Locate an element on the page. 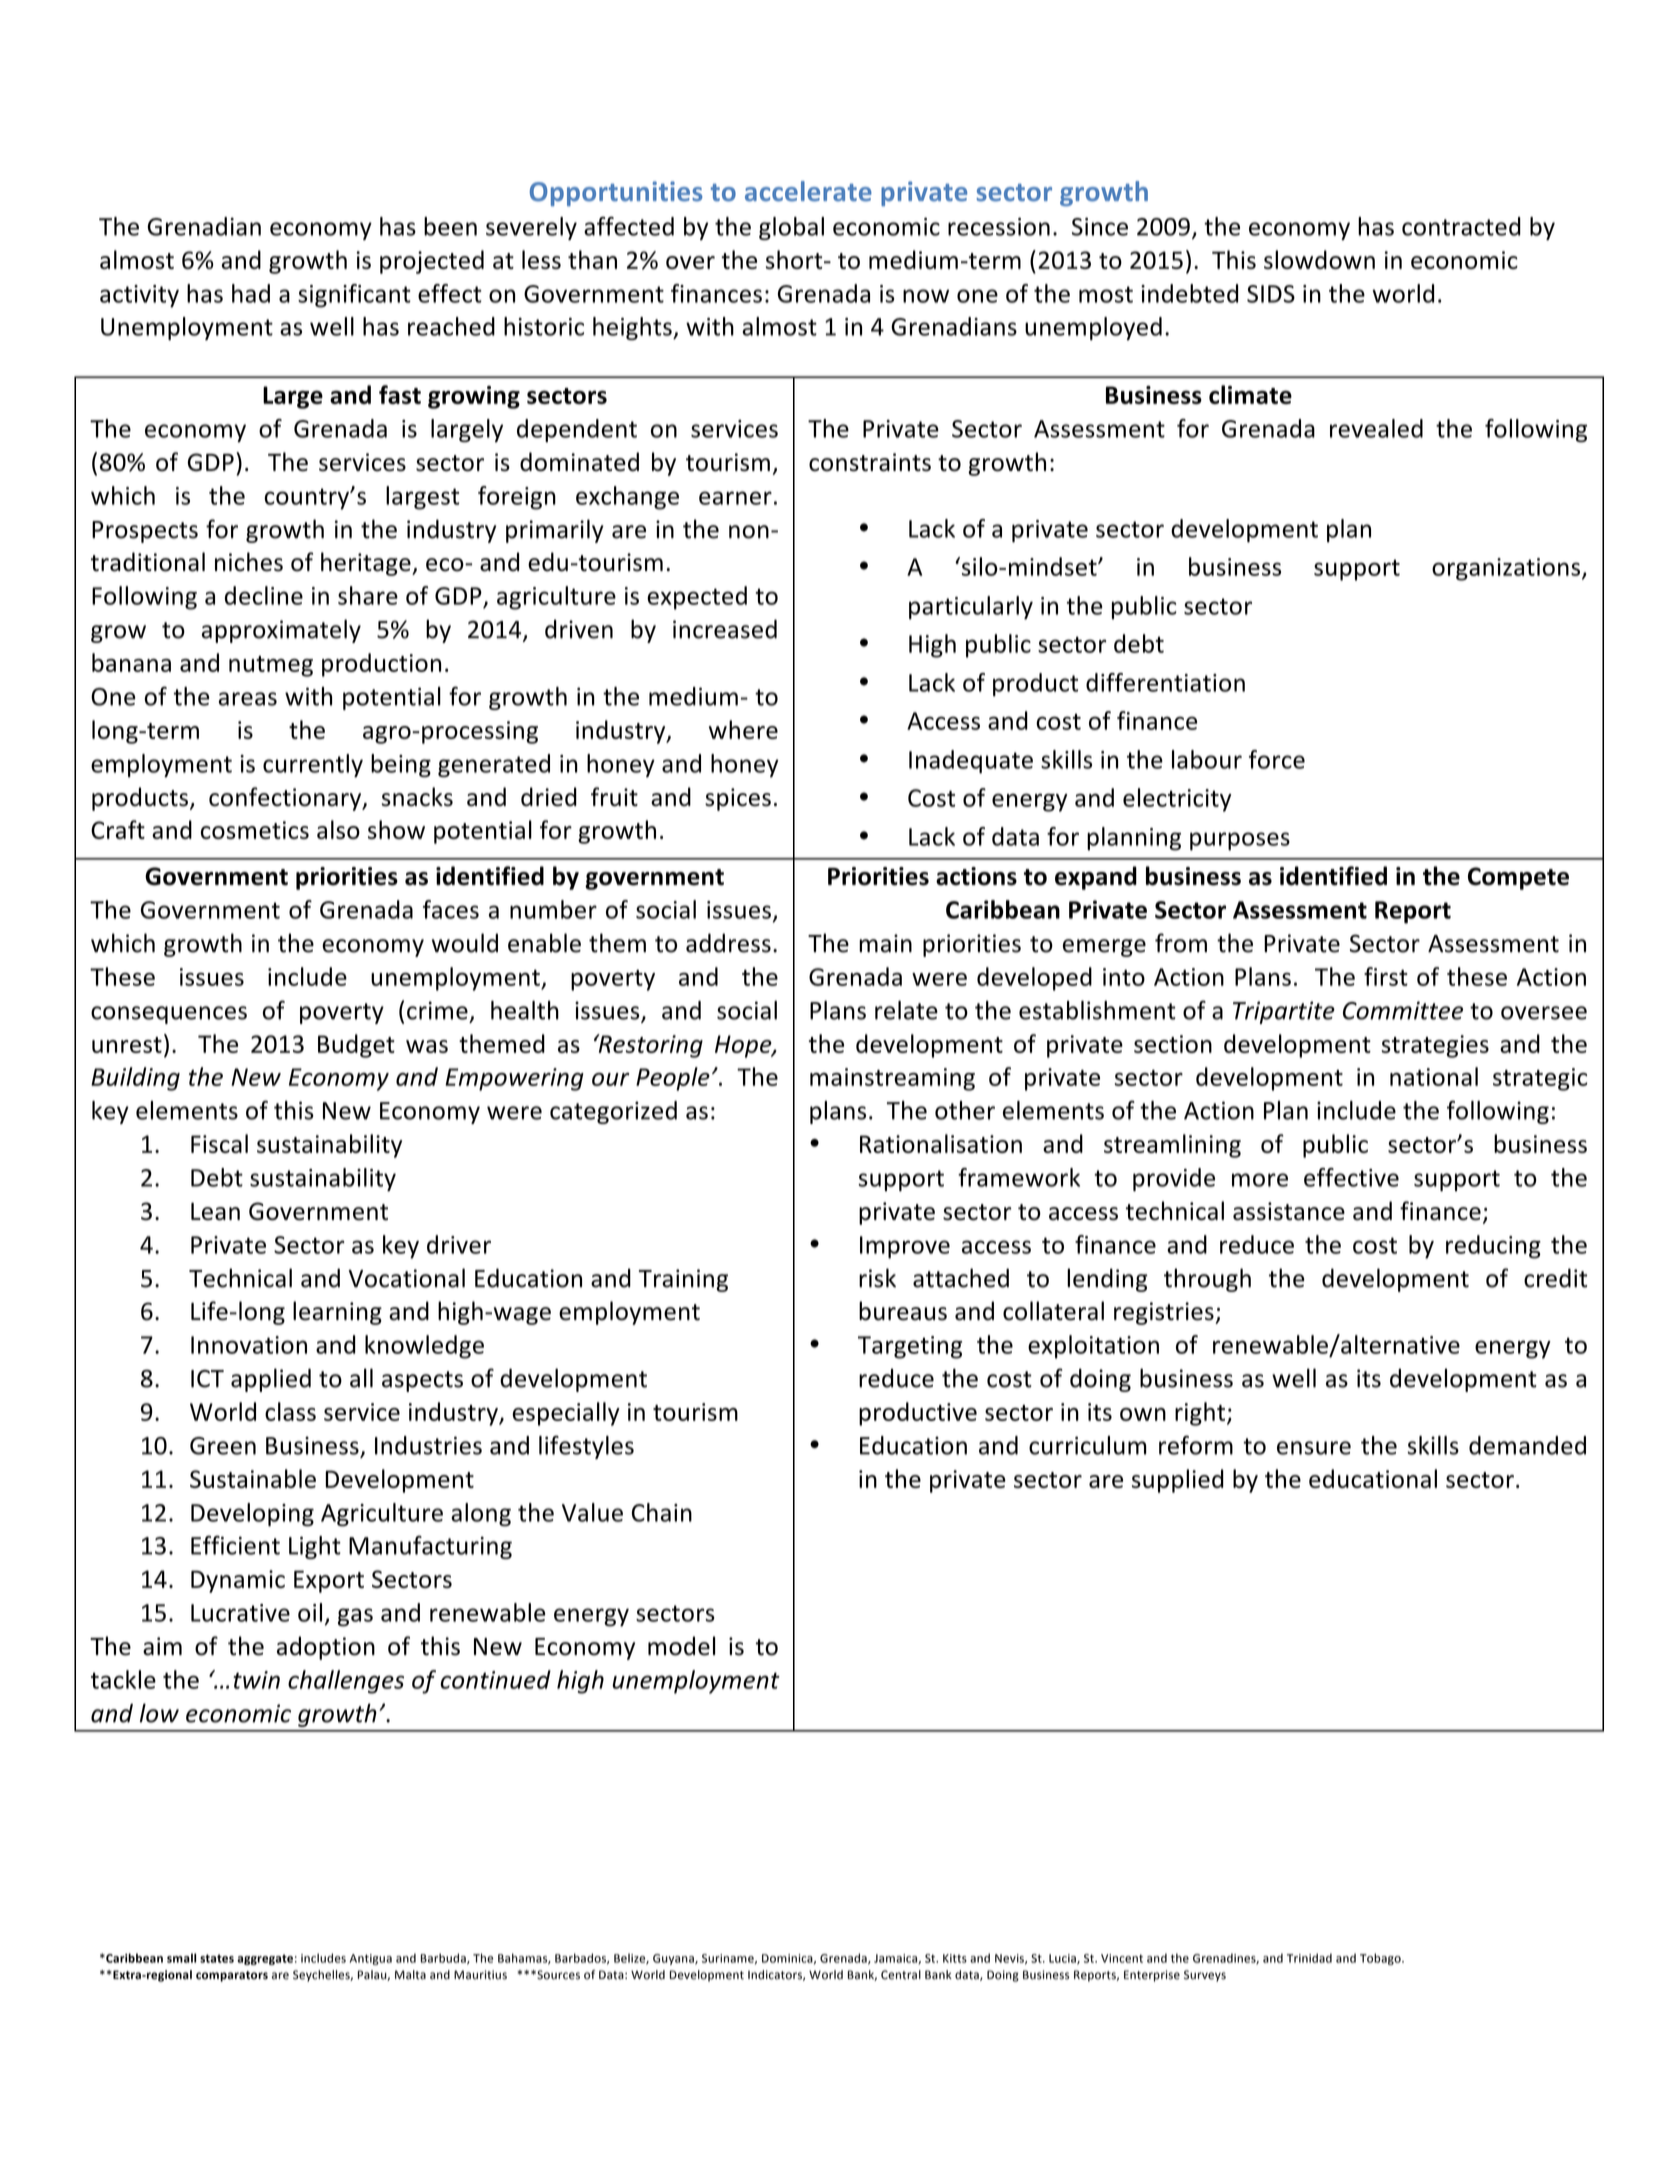  model is located at coordinates (681, 1646).
